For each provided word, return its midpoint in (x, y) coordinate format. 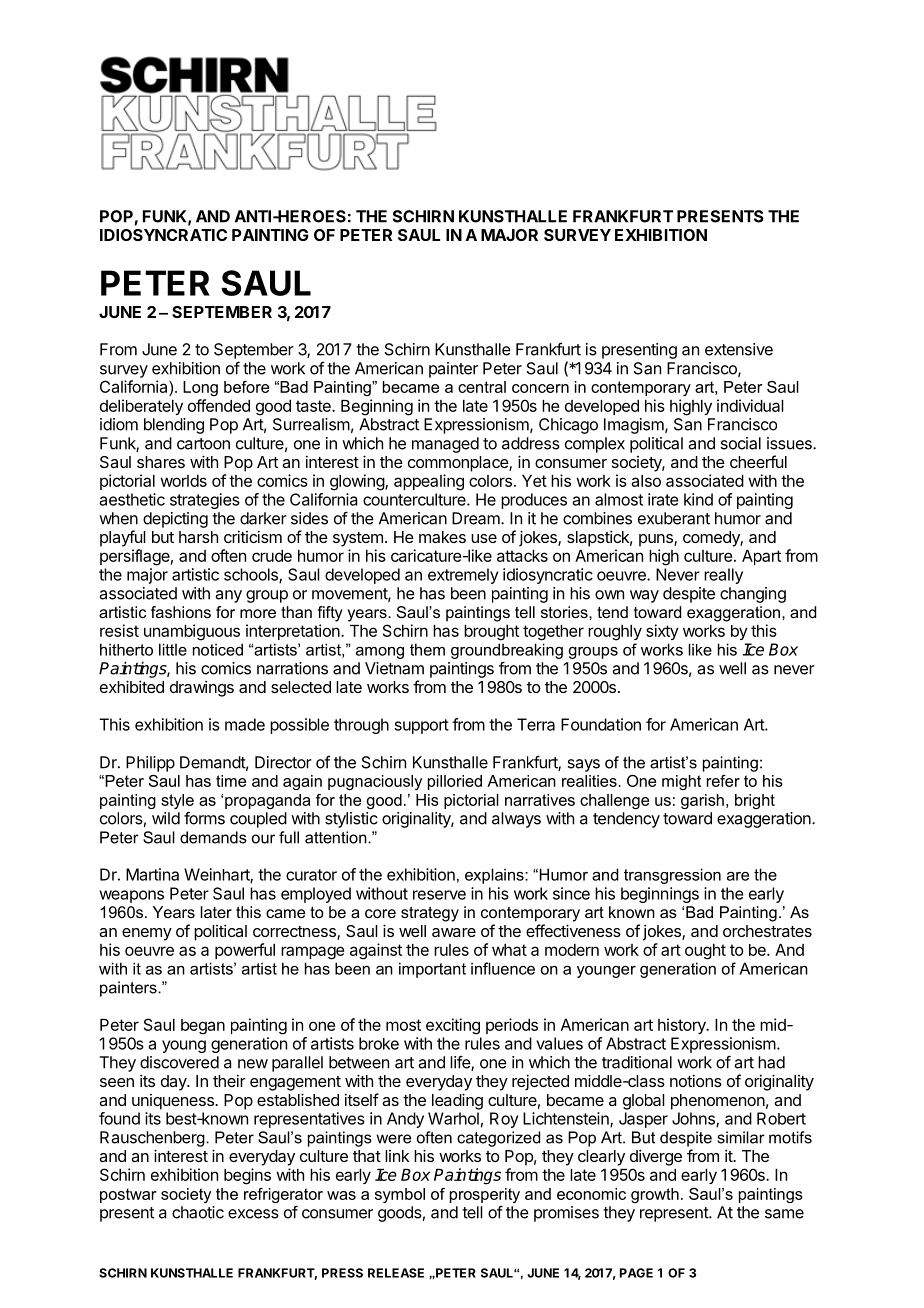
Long (200, 388)
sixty (662, 632)
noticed (218, 649)
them (427, 649)
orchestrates (767, 931)
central (482, 387)
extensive (739, 349)
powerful (245, 951)
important (432, 970)
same (784, 1214)
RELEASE (396, 1273)
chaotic (198, 1212)
